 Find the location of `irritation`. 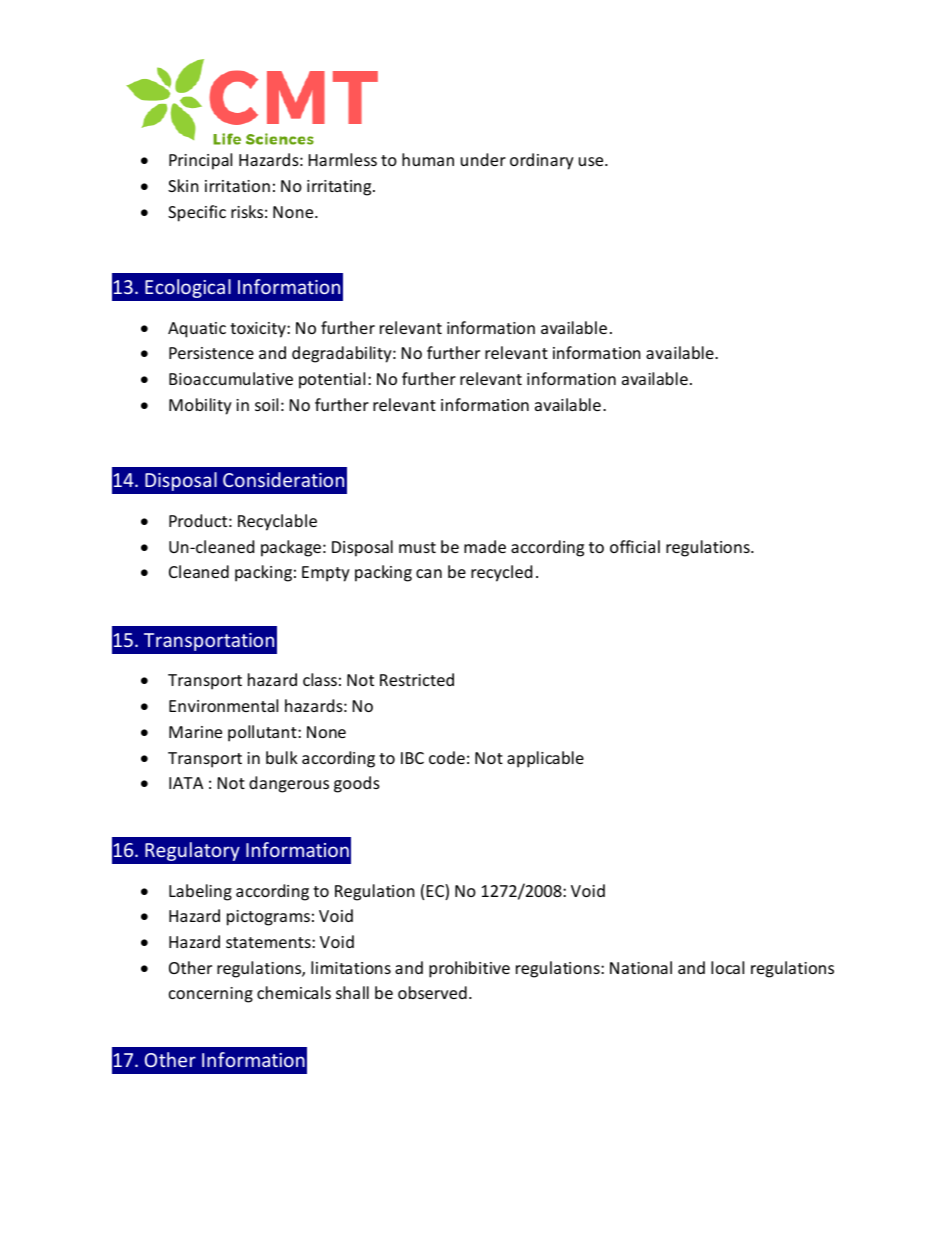

irritation is located at coordinates (237, 186).
